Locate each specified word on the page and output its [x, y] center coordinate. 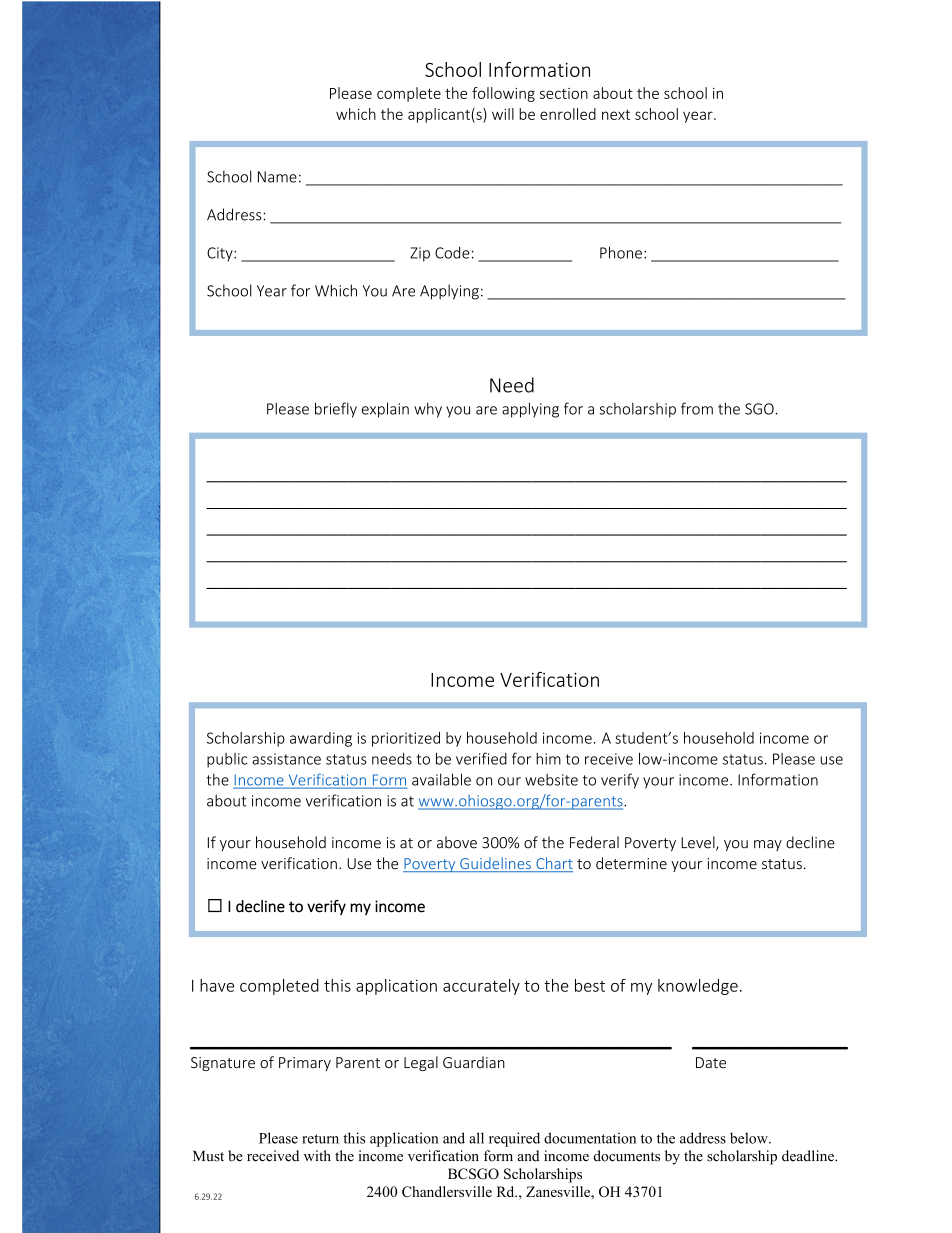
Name [277, 177]
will [503, 114]
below [750, 1138]
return [320, 1139]
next [616, 114]
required [514, 1139]
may [768, 845]
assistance [286, 759]
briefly [336, 410]
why [428, 410]
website [551, 780]
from [697, 408]
